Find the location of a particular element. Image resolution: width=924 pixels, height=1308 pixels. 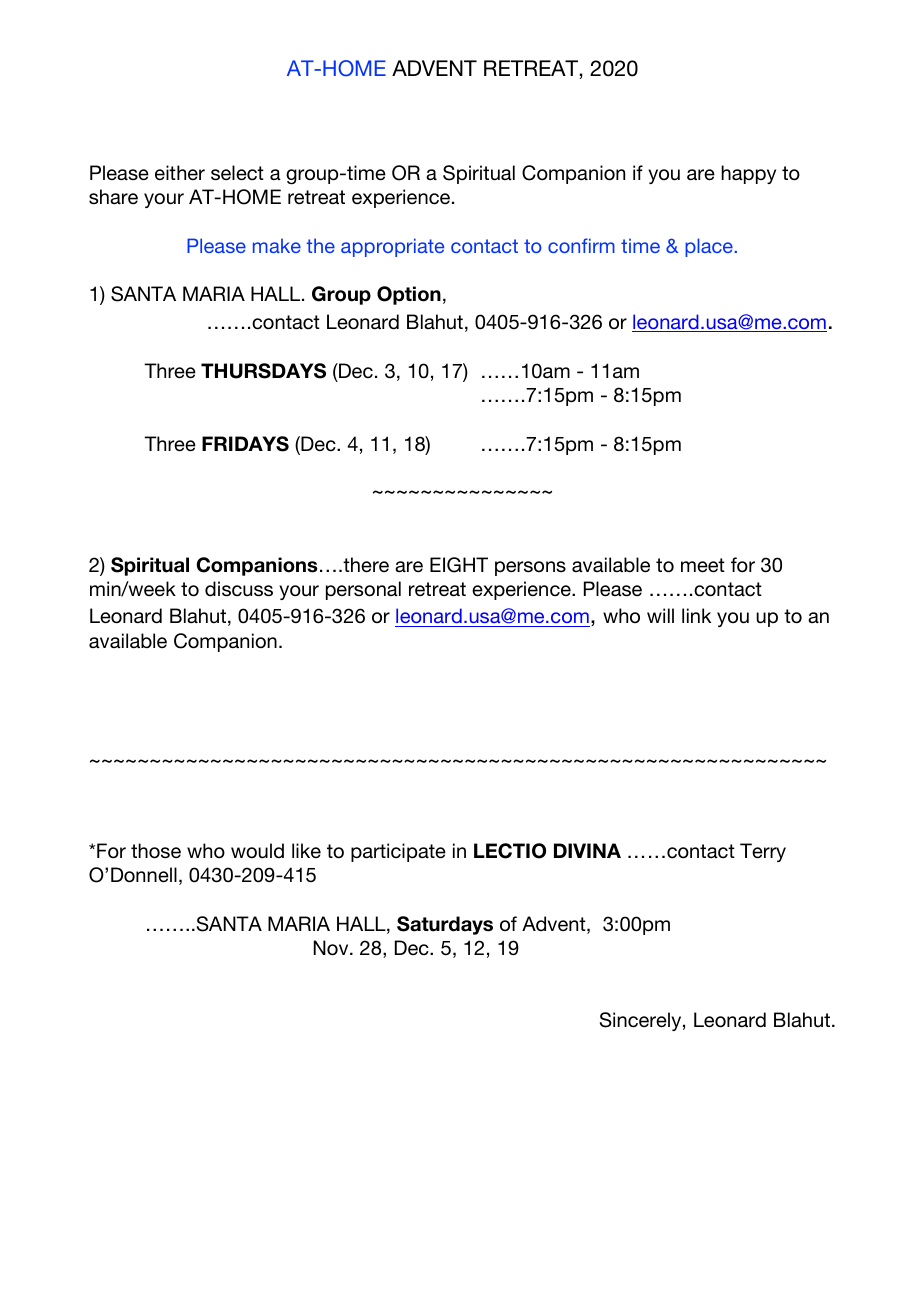

those is located at coordinates (156, 851).
